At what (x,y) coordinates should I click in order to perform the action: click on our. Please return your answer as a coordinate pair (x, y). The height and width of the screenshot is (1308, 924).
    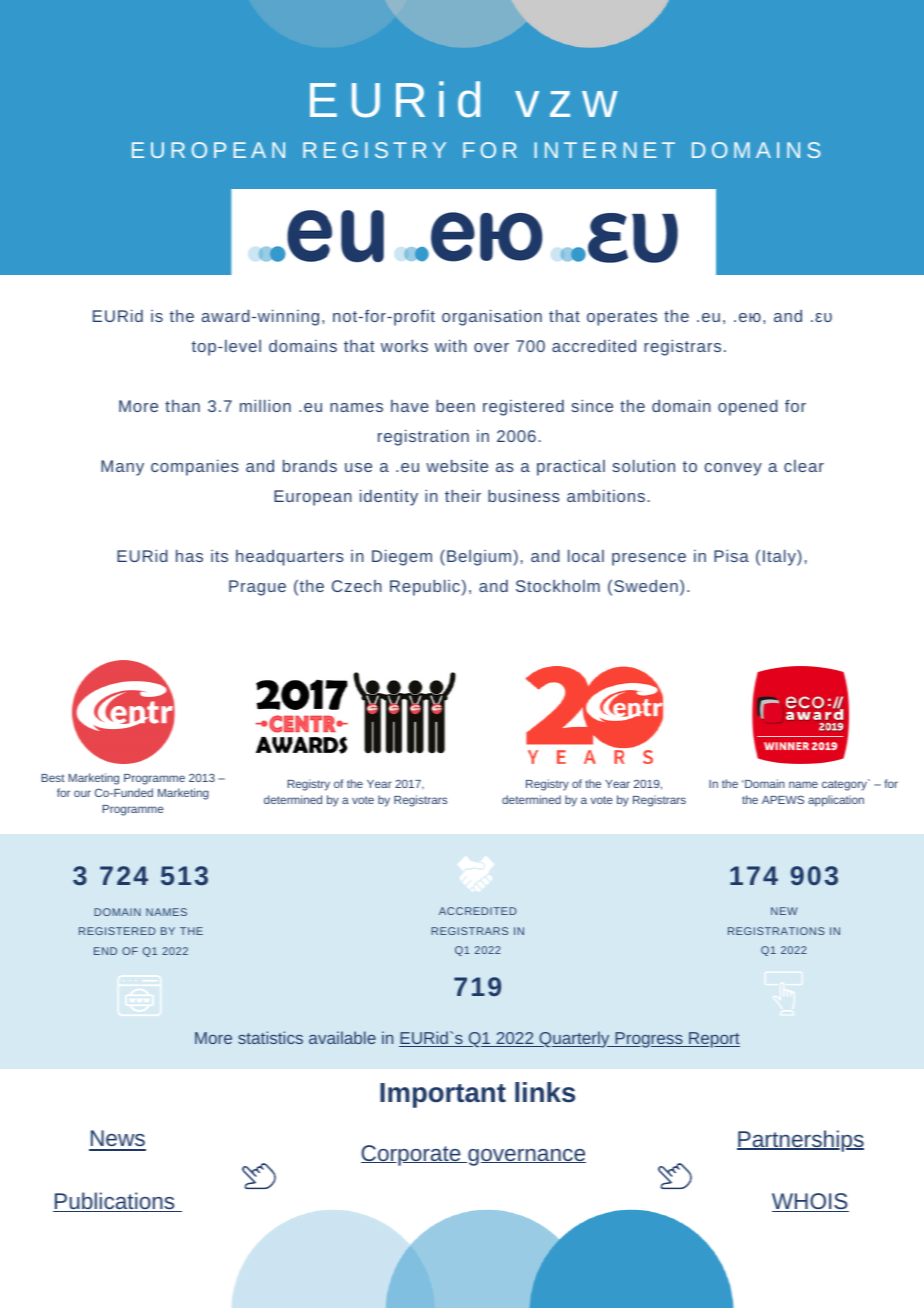
    Looking at the image, I should click on (82, 793).
